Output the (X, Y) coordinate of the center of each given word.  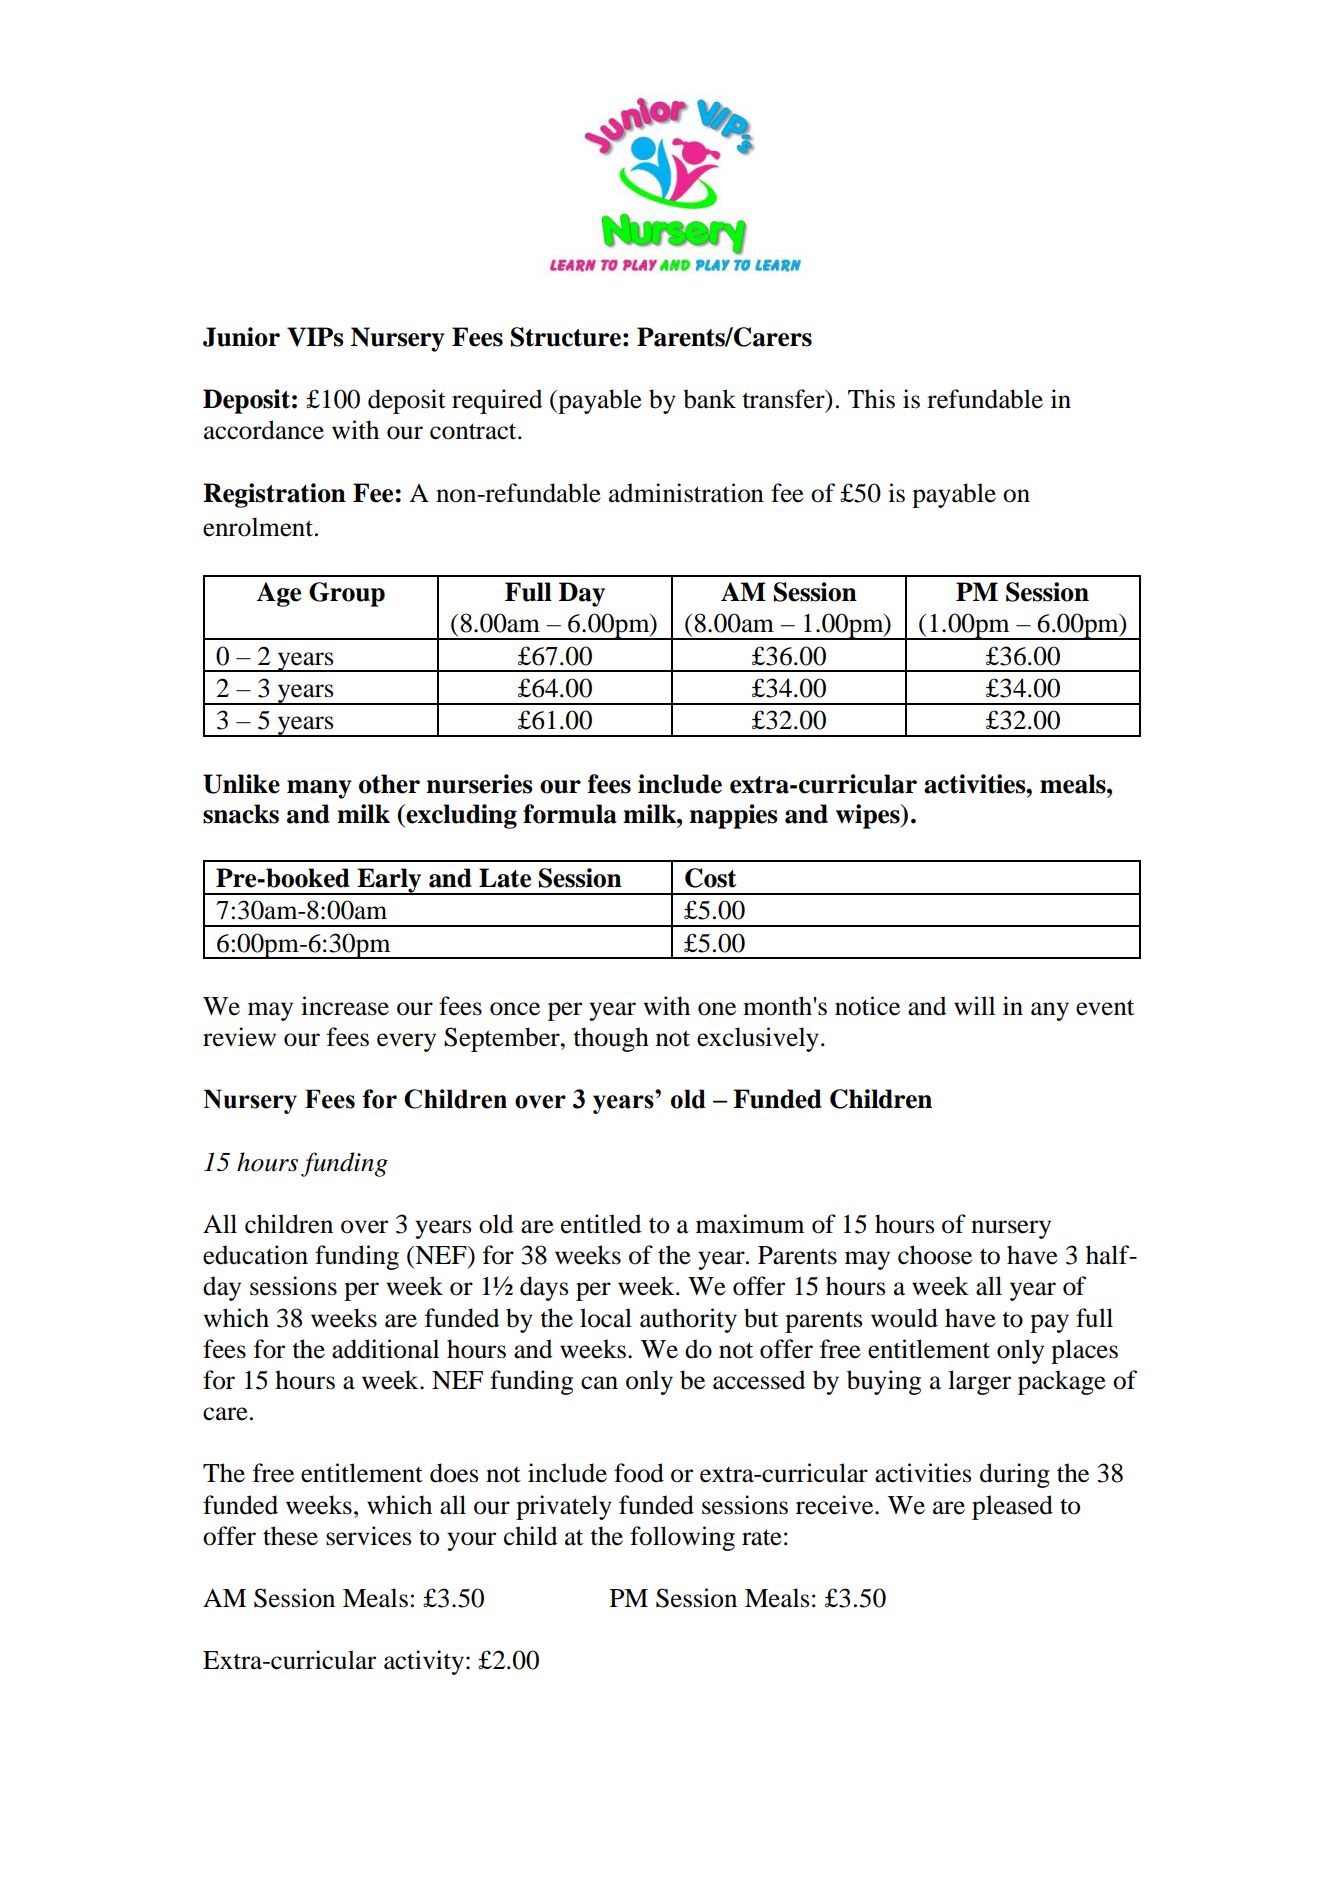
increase (345, 1006)
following (682, 1538)
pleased (1012, 1507)
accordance (264, 430)
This (871, 399)
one (717, 1009)
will (974, 1005)
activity (424, 1662)
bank (709, 399)
